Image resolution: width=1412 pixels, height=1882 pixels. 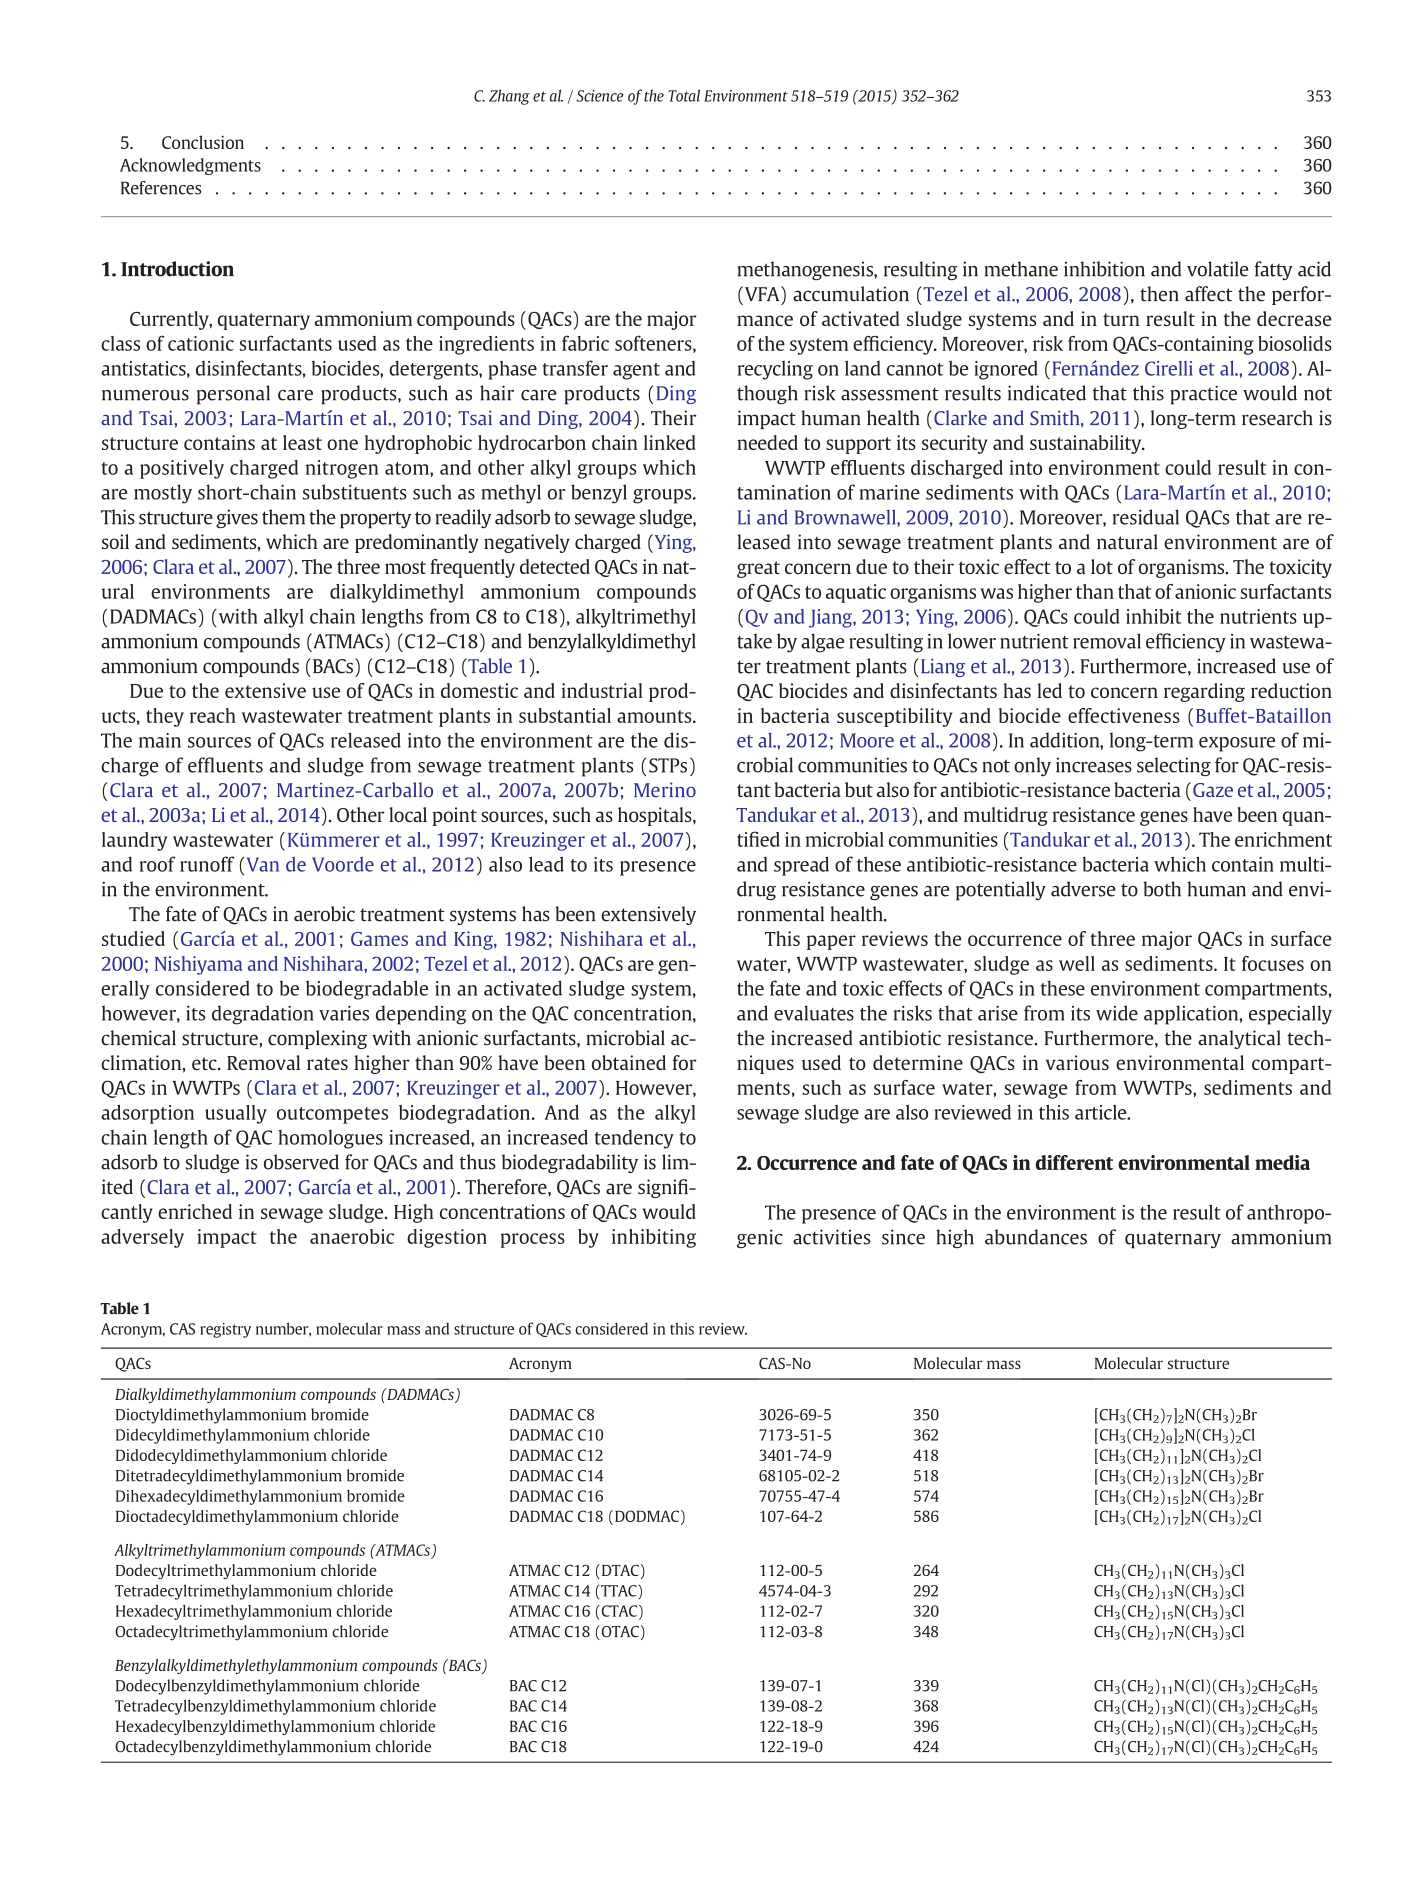 What do you see at coordinates (684, 95) in the screenshot?
I see `Total` at bounding box center [684, 95].
